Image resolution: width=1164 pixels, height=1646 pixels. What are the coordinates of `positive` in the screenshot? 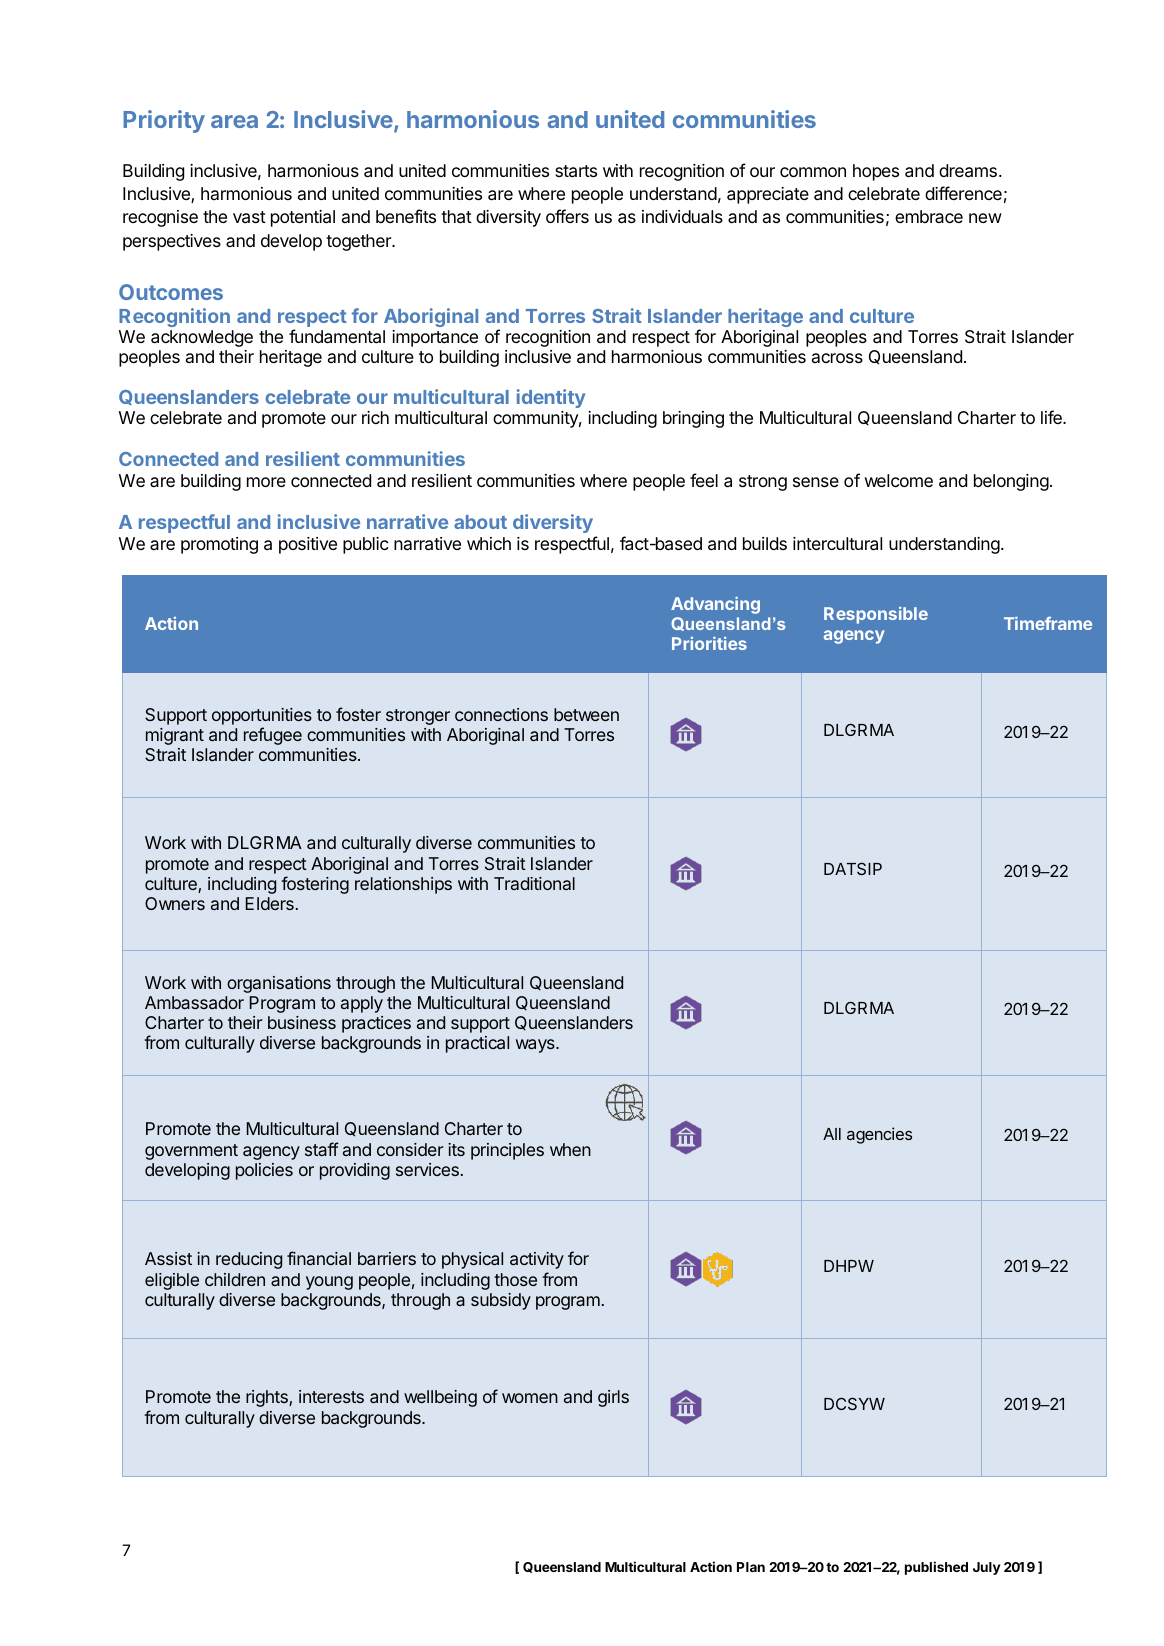 It's located at (308, 545).
